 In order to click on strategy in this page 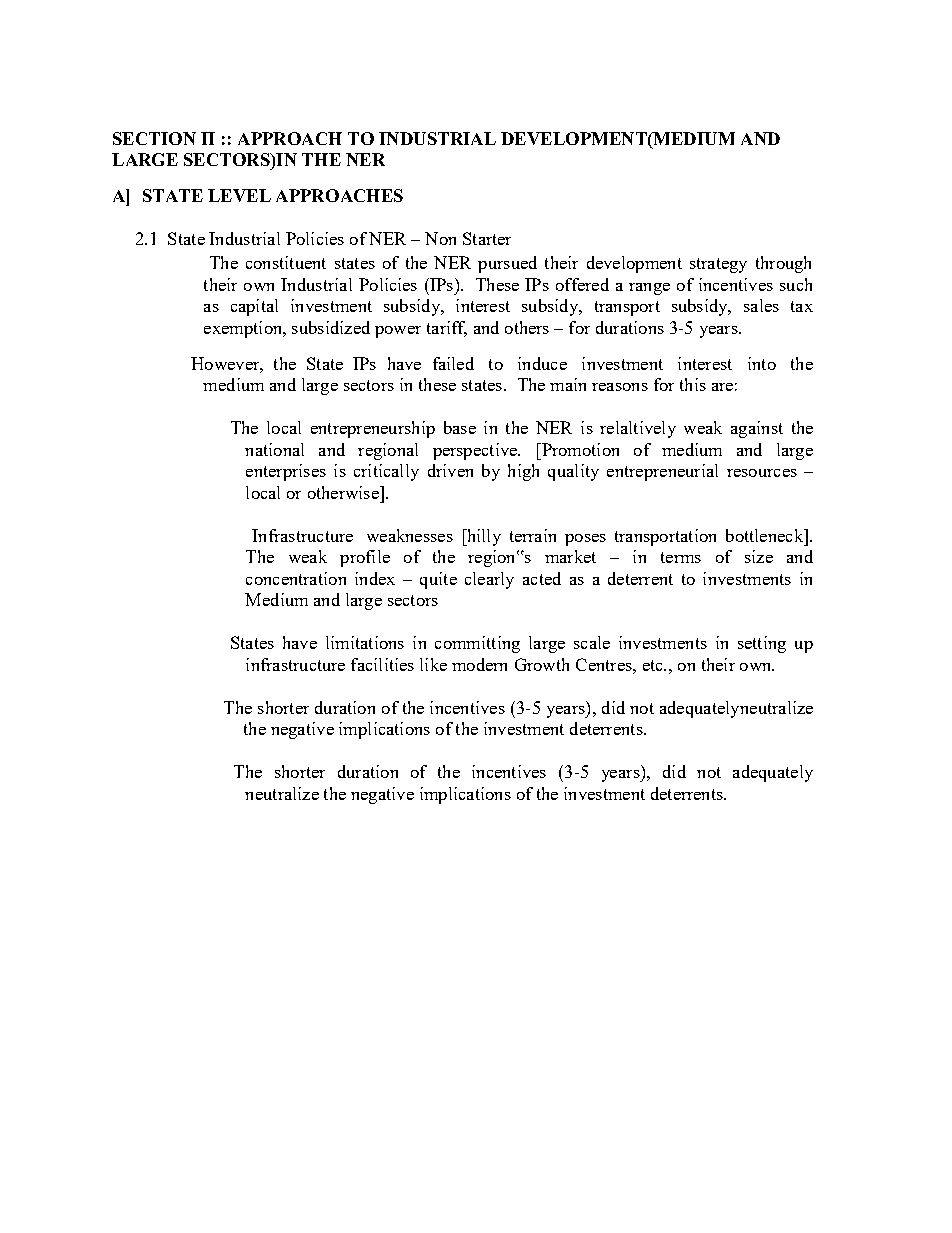, I will do `click(718, 265)`.
